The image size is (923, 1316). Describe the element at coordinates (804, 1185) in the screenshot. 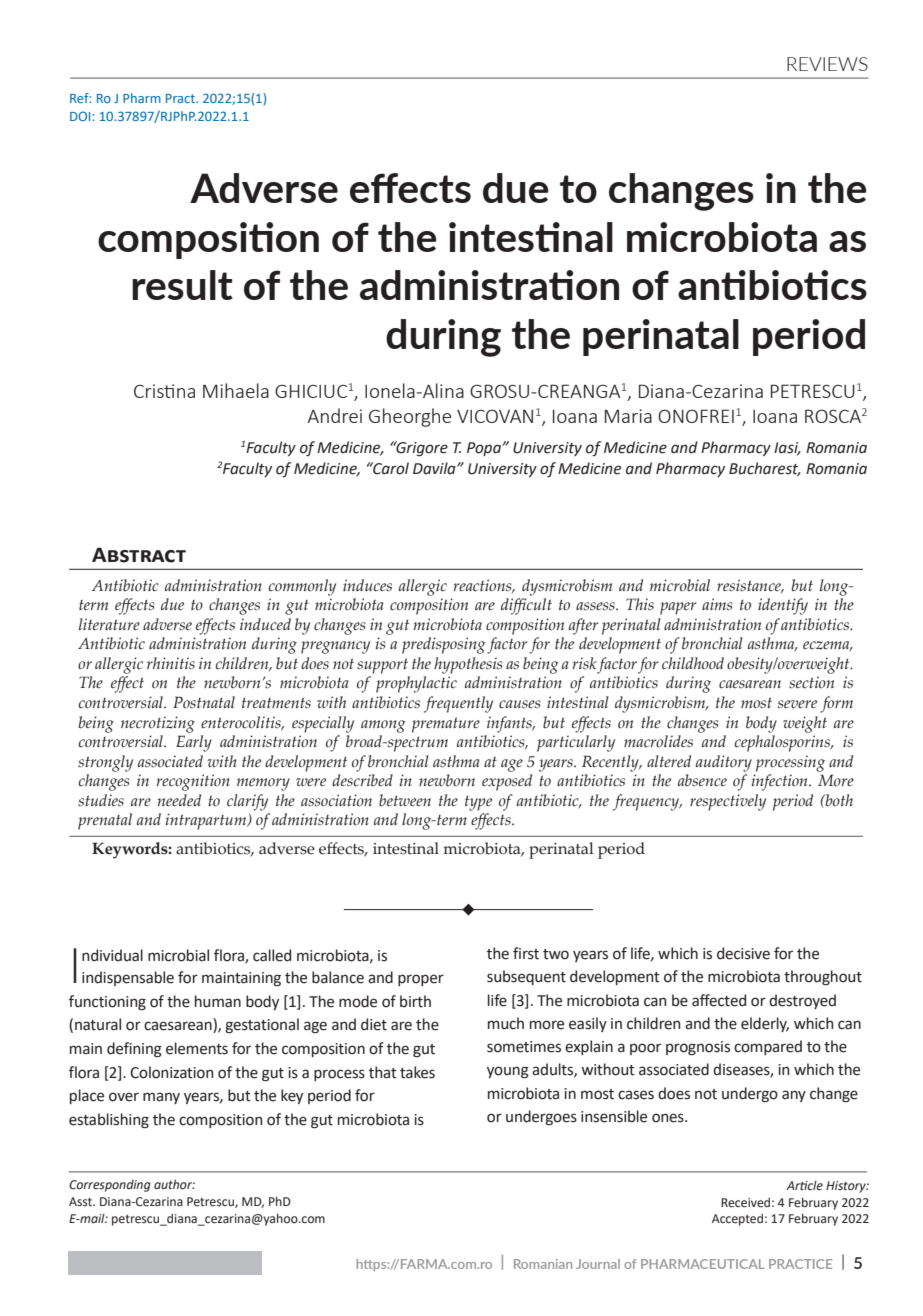

I see `Article` at that location.
